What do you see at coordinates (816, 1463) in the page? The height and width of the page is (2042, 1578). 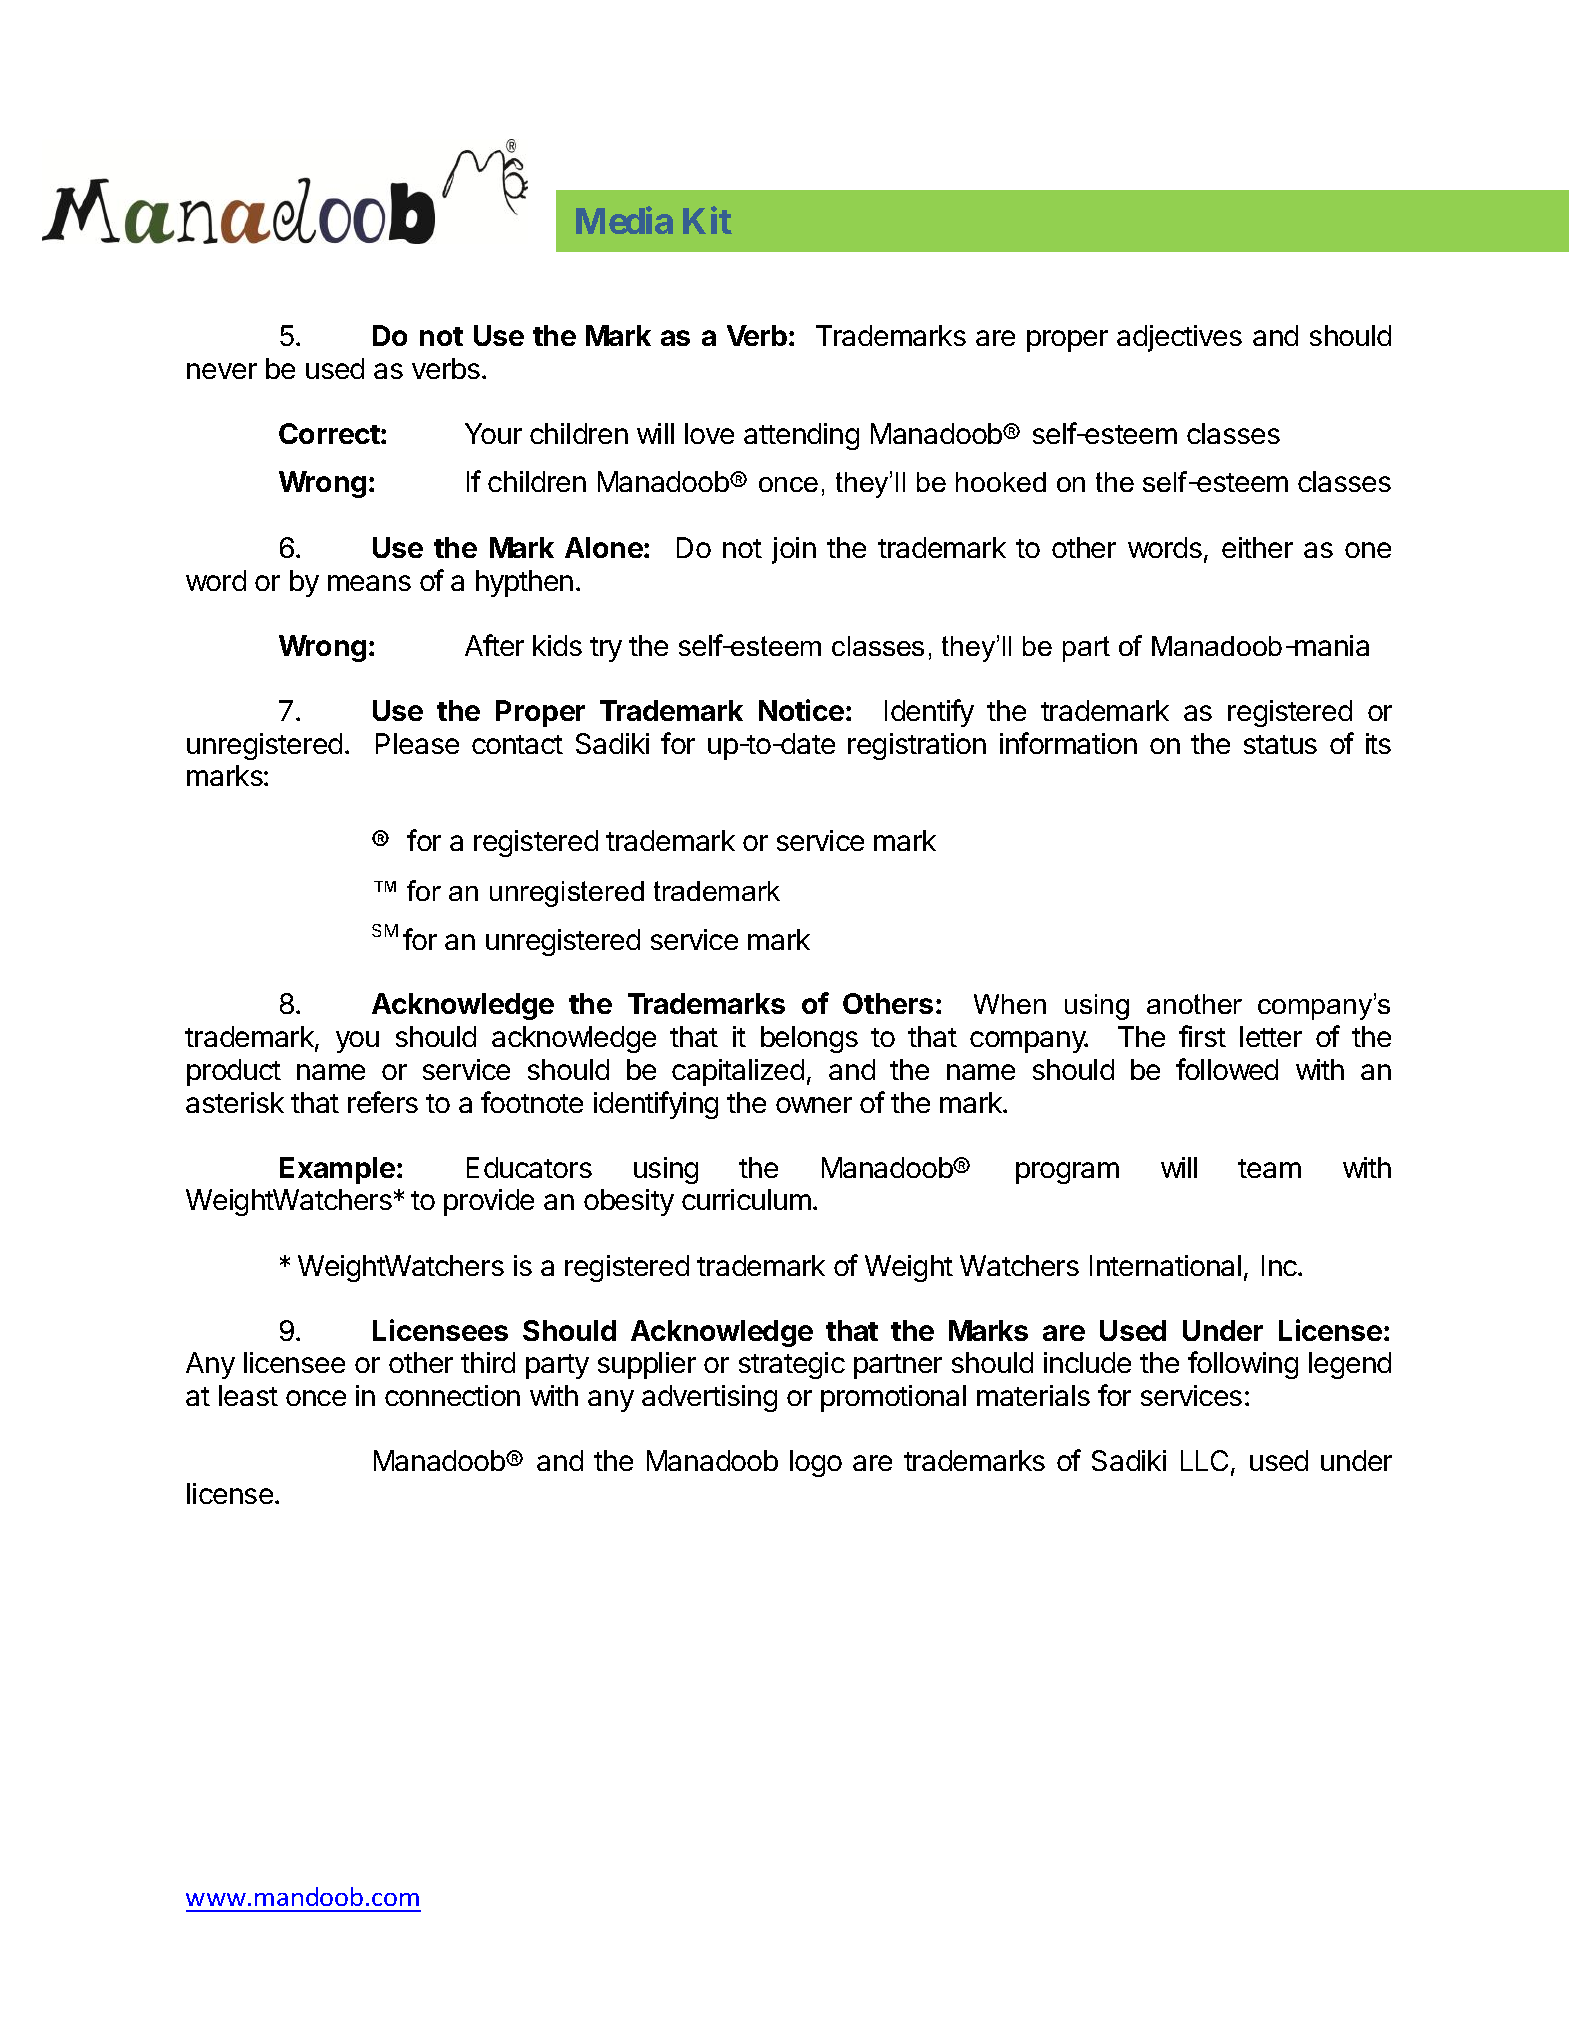 I see `logo` at bounding box center [816, 1463].
